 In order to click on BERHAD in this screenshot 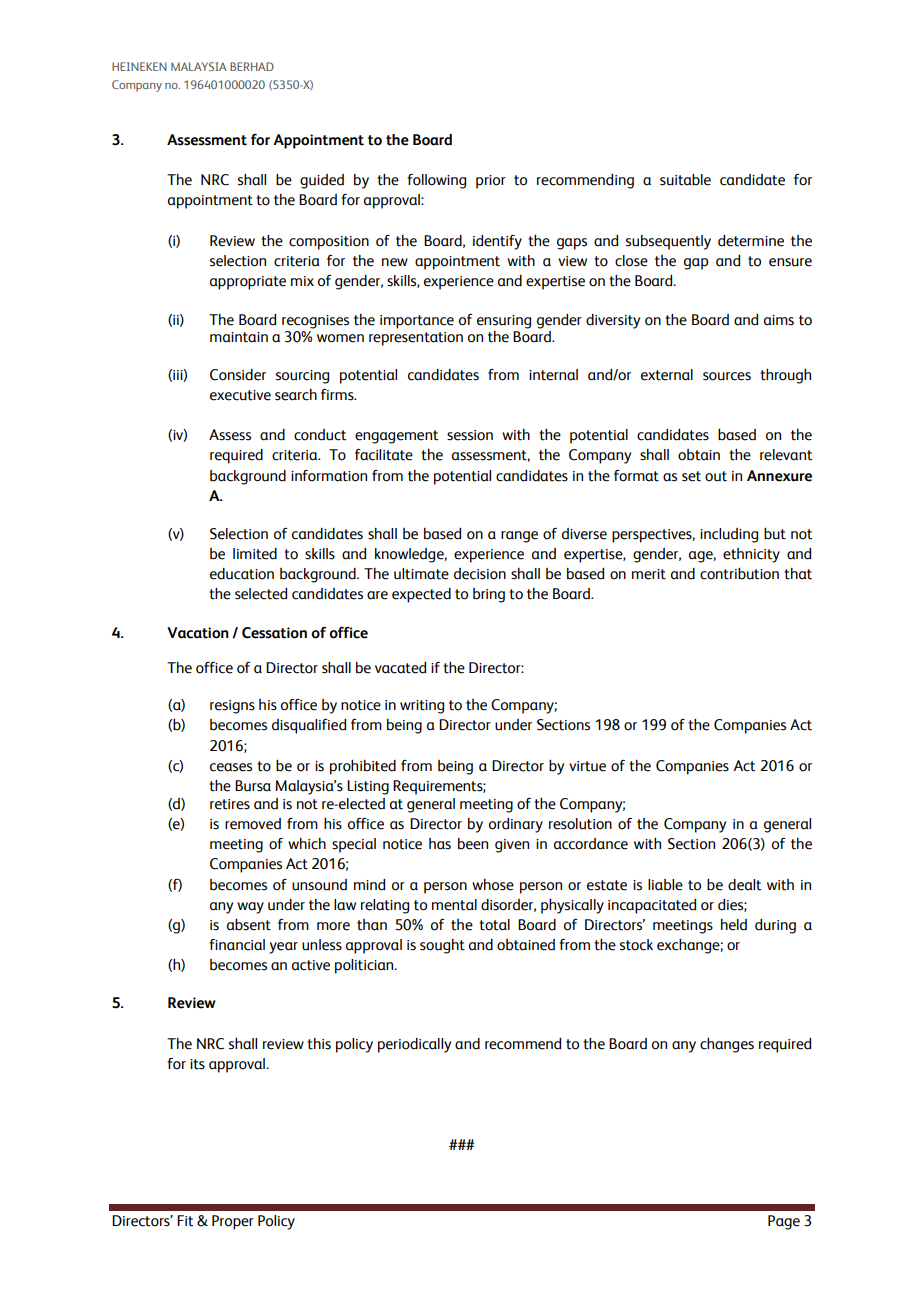, I will do `click(252, 66)`.
